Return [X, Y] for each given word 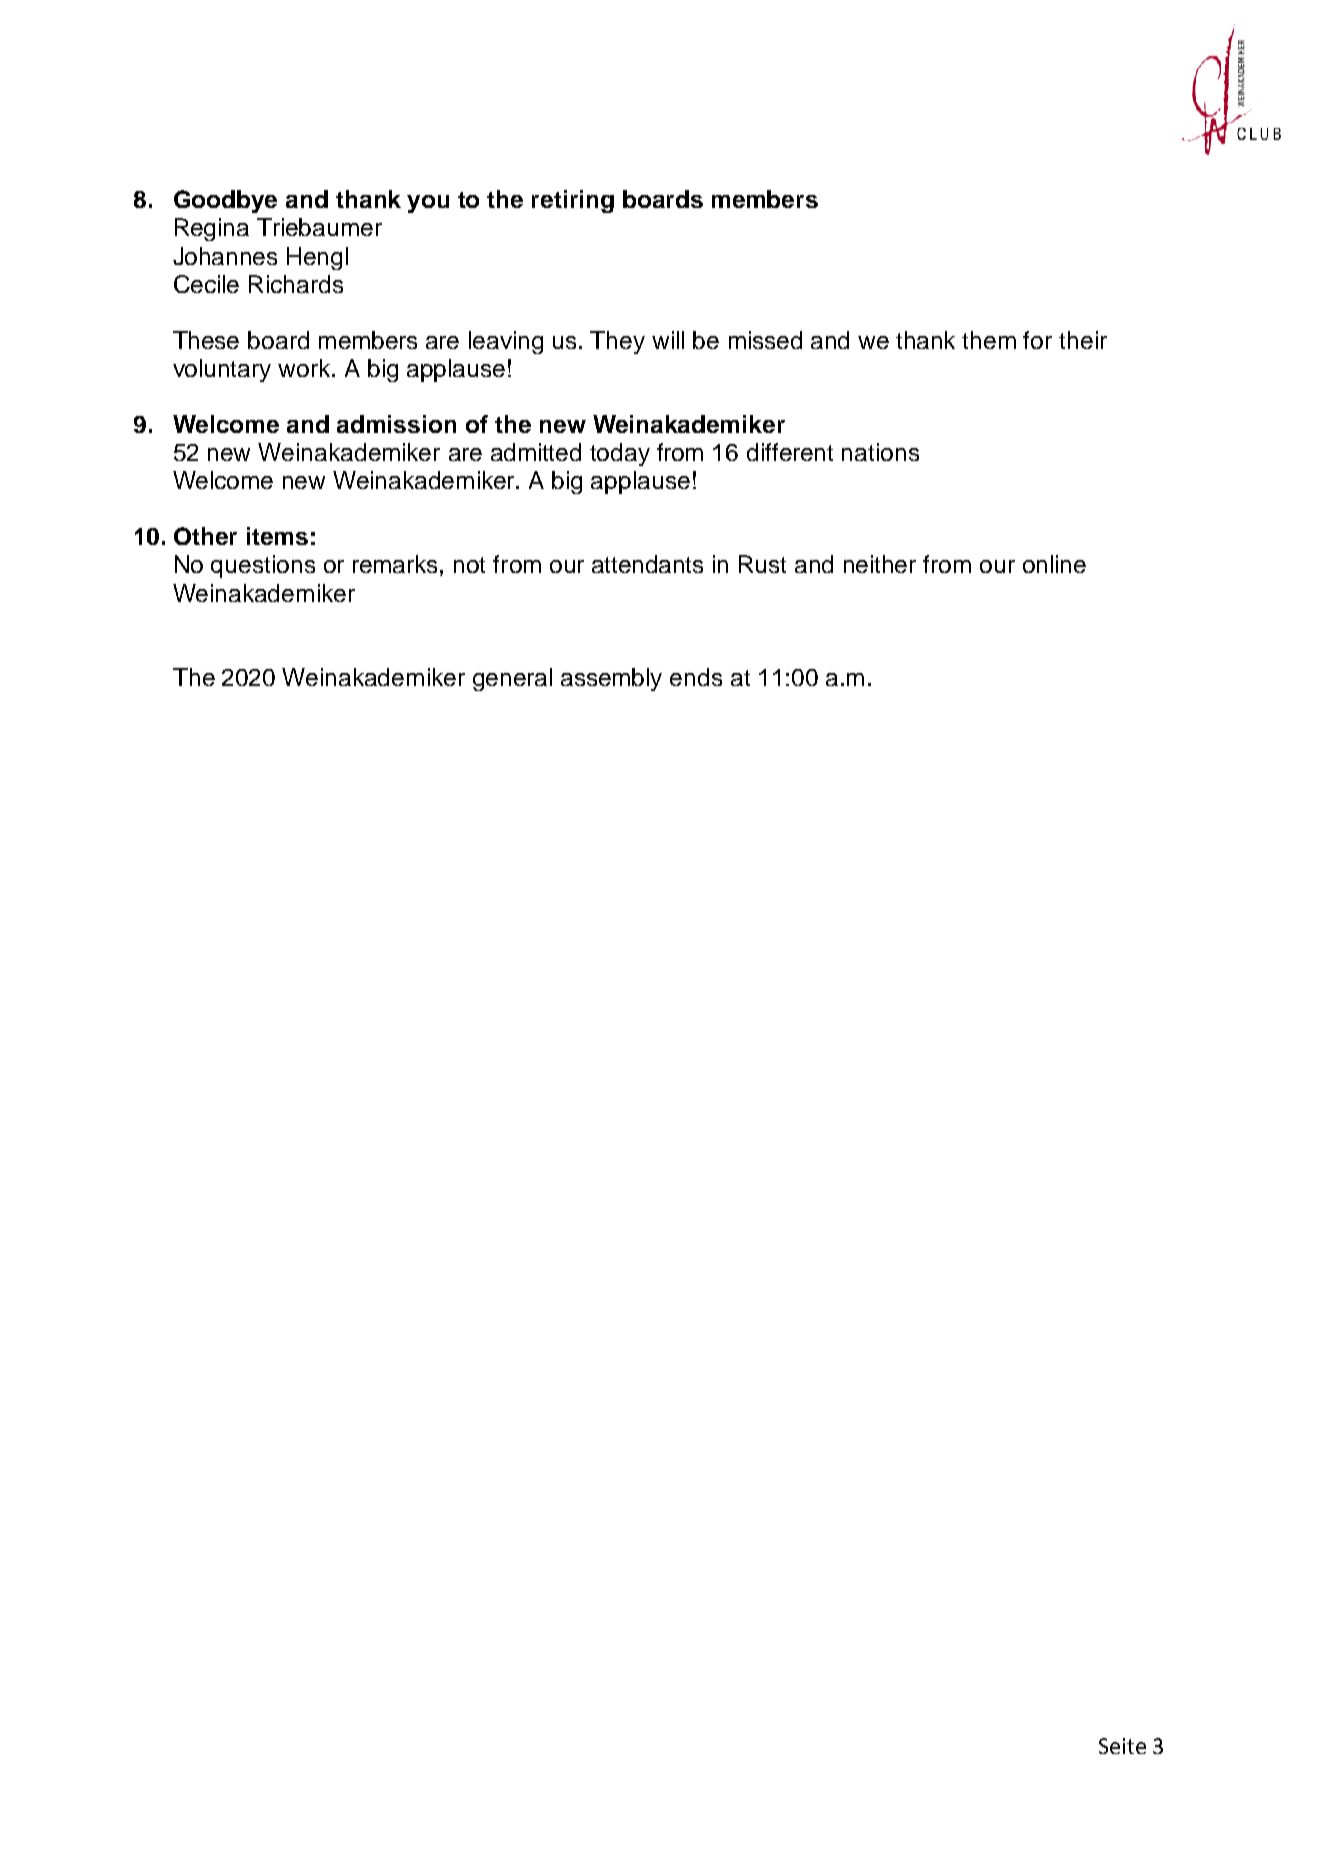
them [989, 340]
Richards [296, 284]
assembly [611, 679]
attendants [647, 564]
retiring [573, 201]
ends [696, 677]
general [512, 679]
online [1054, 564]
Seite [1122, 1746]
